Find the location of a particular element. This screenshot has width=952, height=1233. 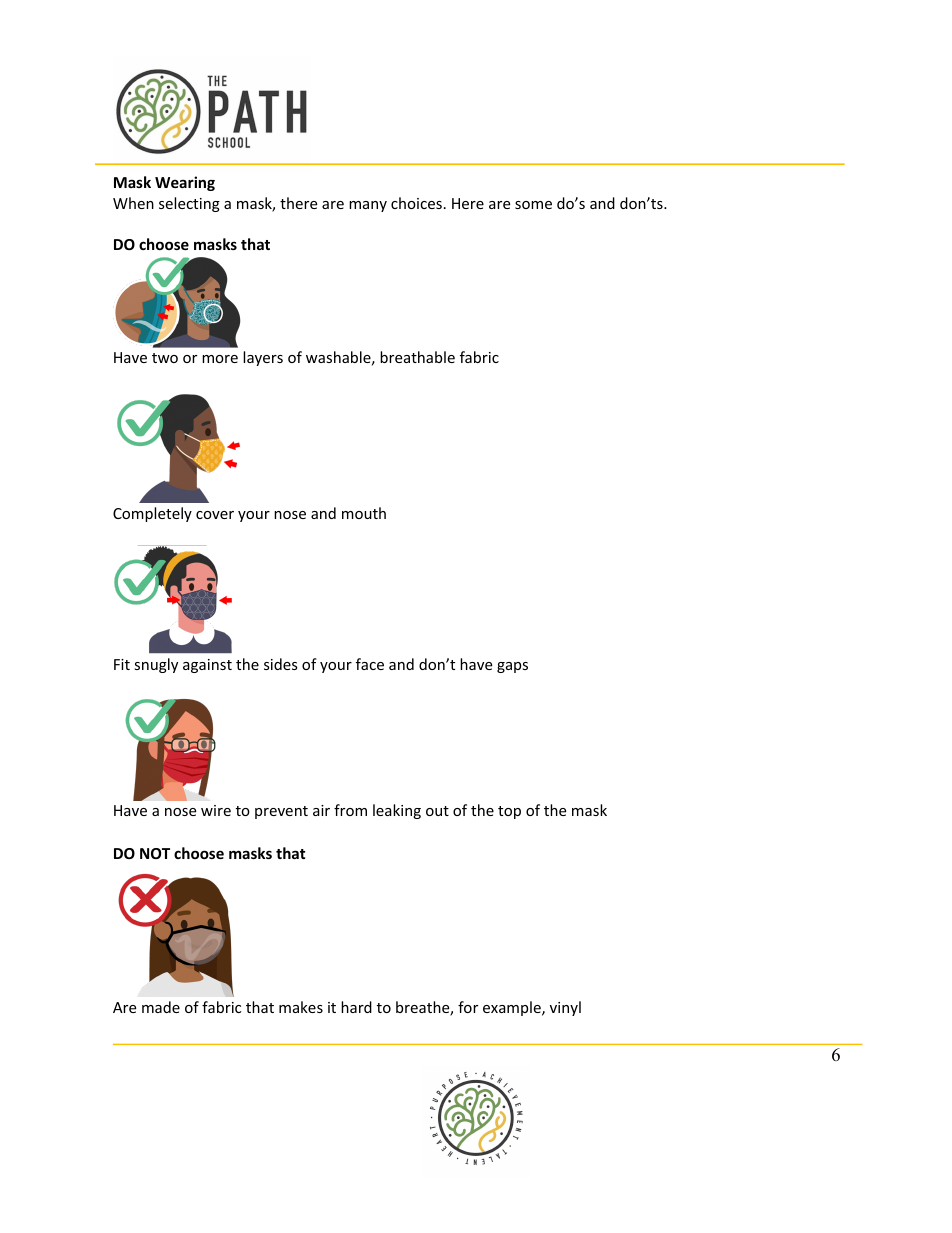

from is located at coordinates (350, 810).
